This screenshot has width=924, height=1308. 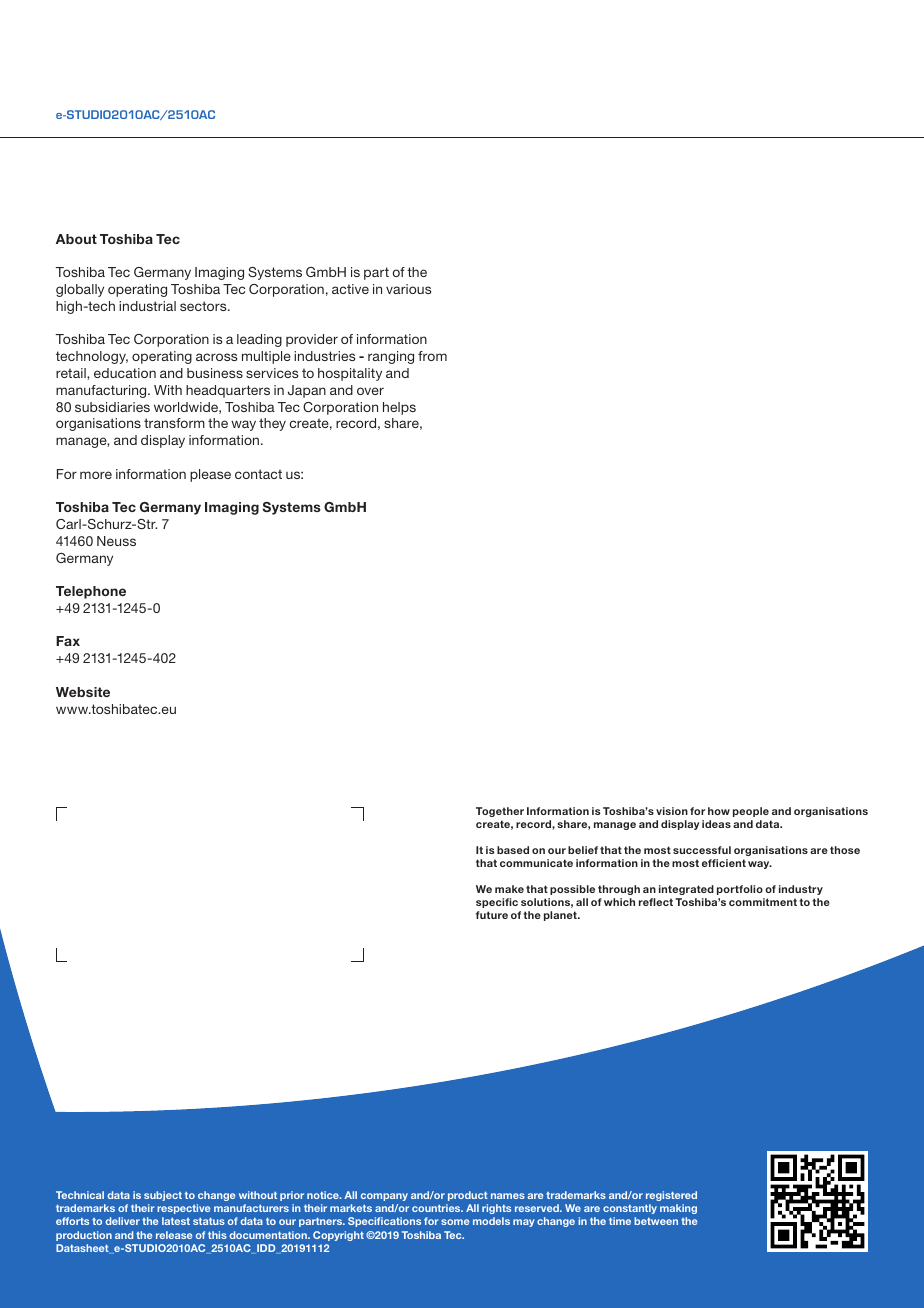 What do you see at coordinates (163, 1196) in the screenshot?
I see `subject` at bounding box center [163, 1196].
